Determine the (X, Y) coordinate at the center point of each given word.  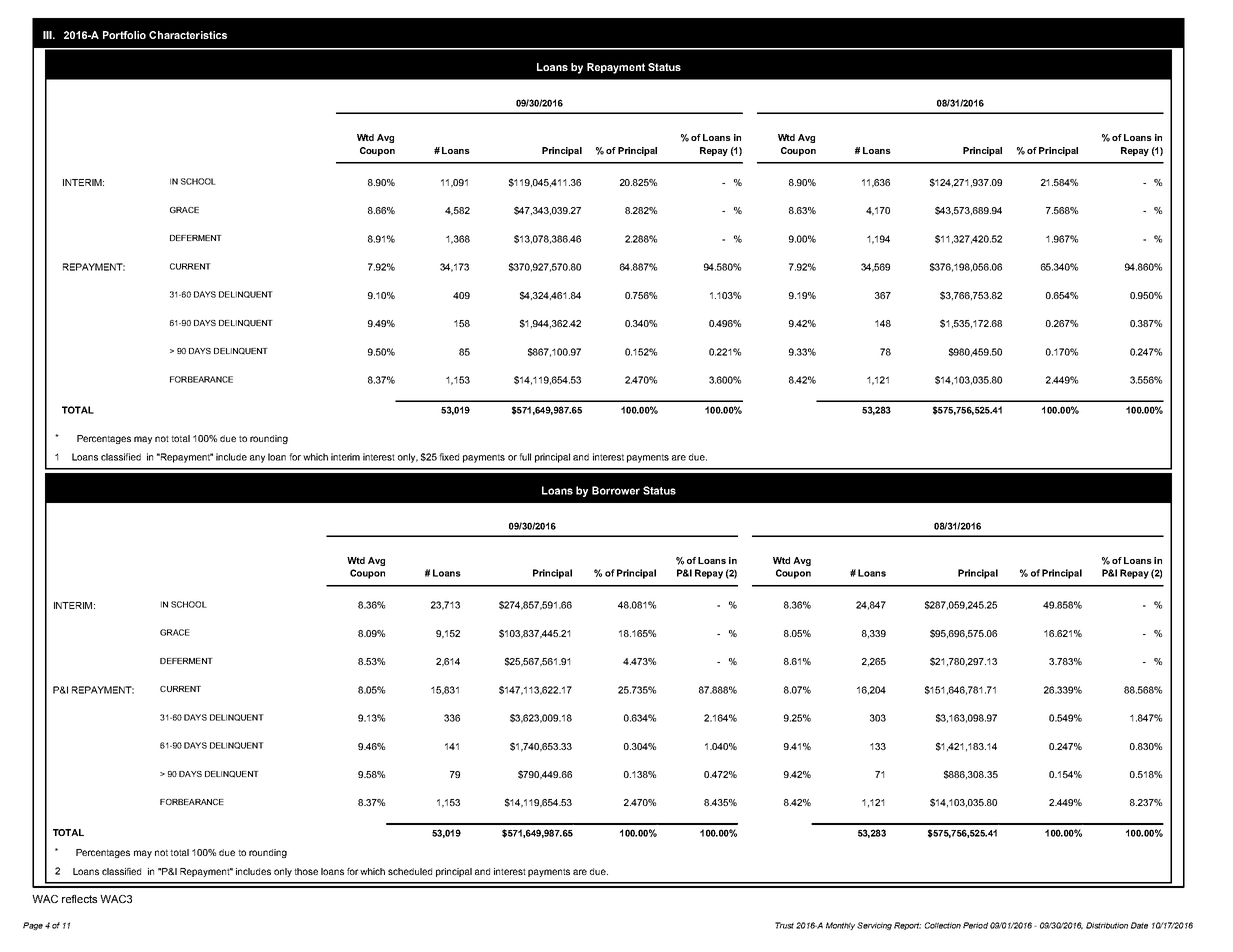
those (306, 871)
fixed (449, 457)
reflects (79, 899)
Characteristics (188, 35)
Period (975, 925)
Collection (943, 925)
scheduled (410, 871)
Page (33, 926)
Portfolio (124, 35)
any (257, 459)
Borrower (616, 490)
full (525, 457)
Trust (784, 925)
